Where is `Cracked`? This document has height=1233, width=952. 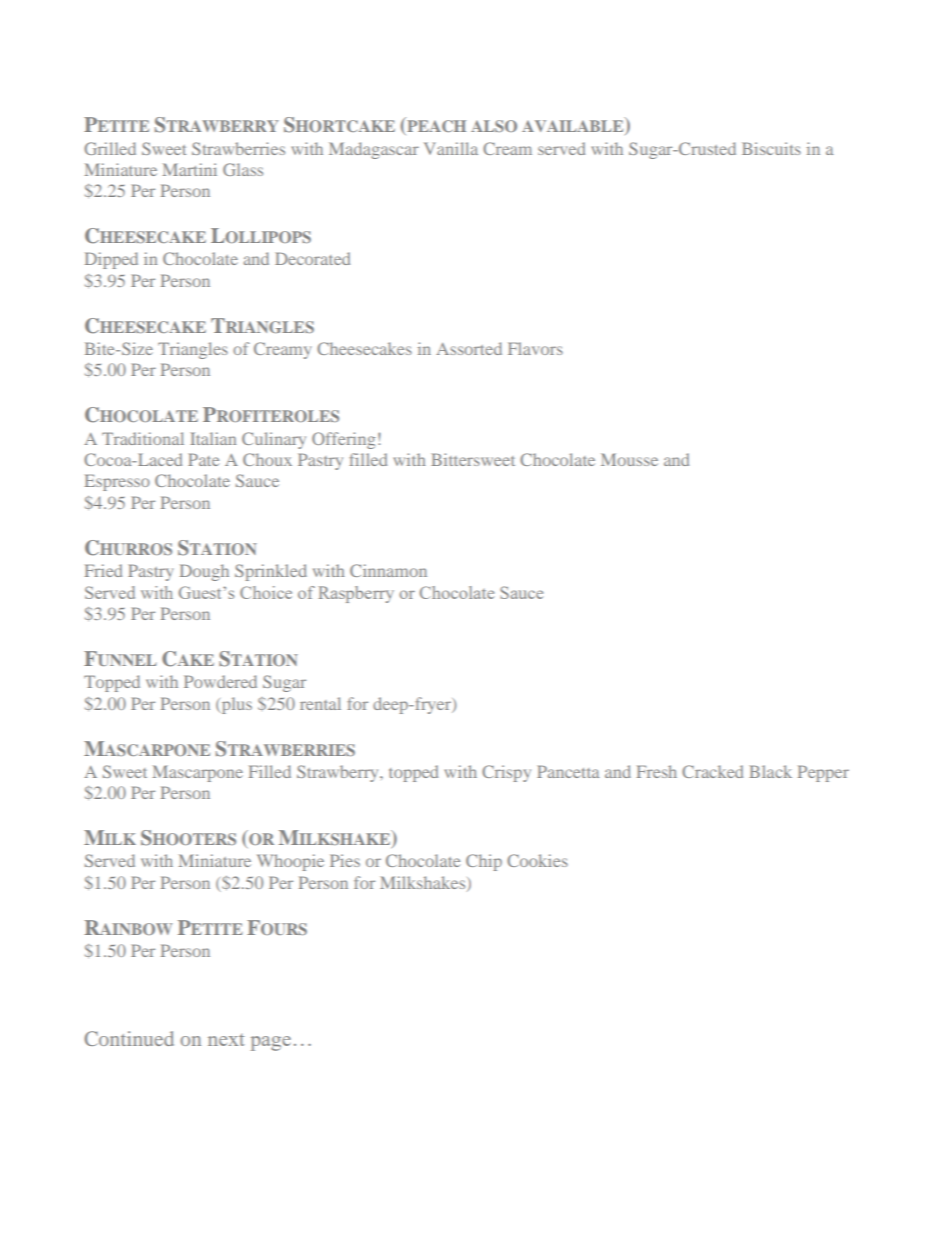 Cracked is located at coordinates (712, 771).
